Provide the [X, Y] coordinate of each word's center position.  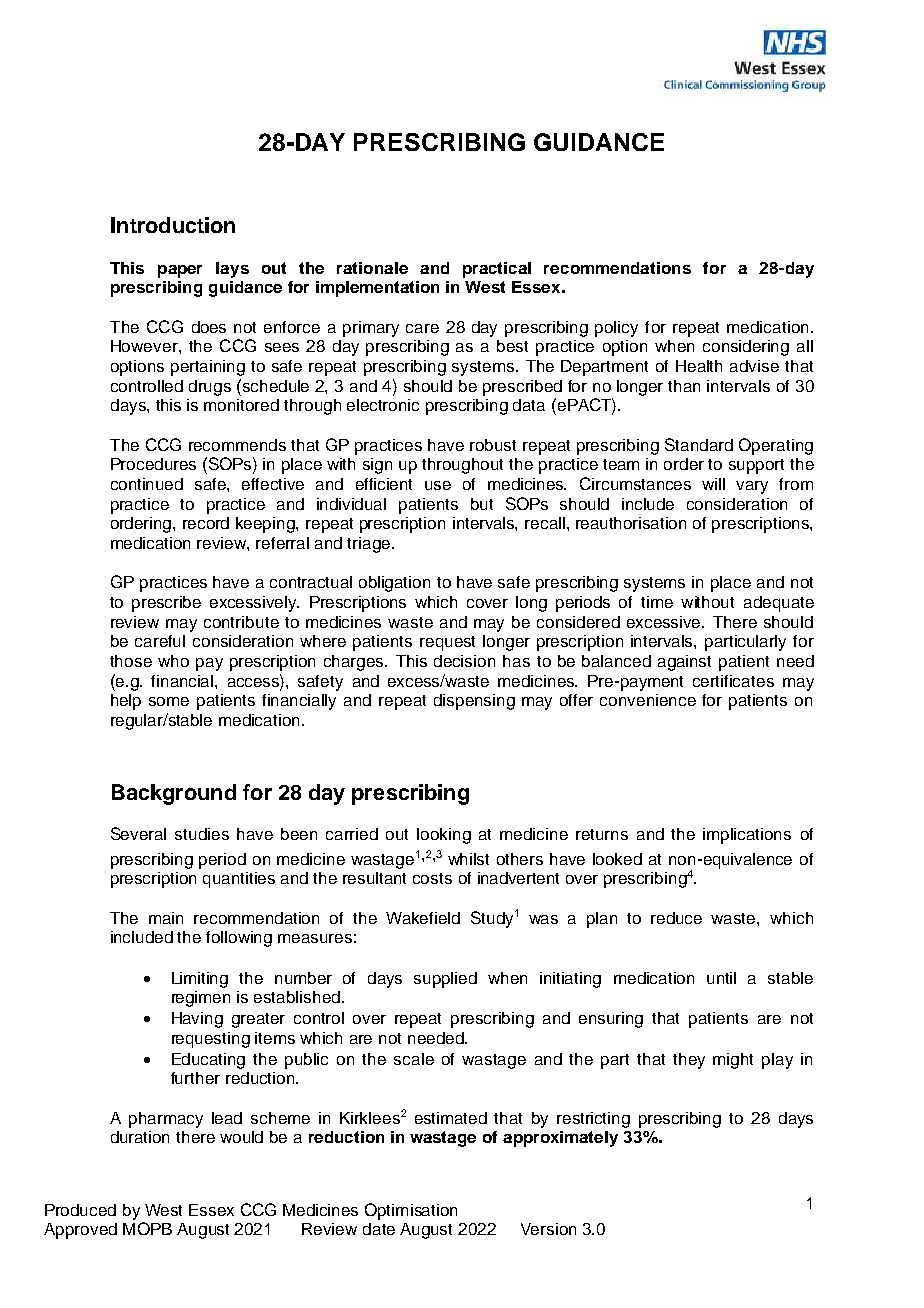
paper [180, 271]
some [169, 701]
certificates [733, 681]
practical [497, 270]
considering [746, 348]
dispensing [474, 702]
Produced [80, 1210]
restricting [593, 1120]
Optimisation [411, 1211]
